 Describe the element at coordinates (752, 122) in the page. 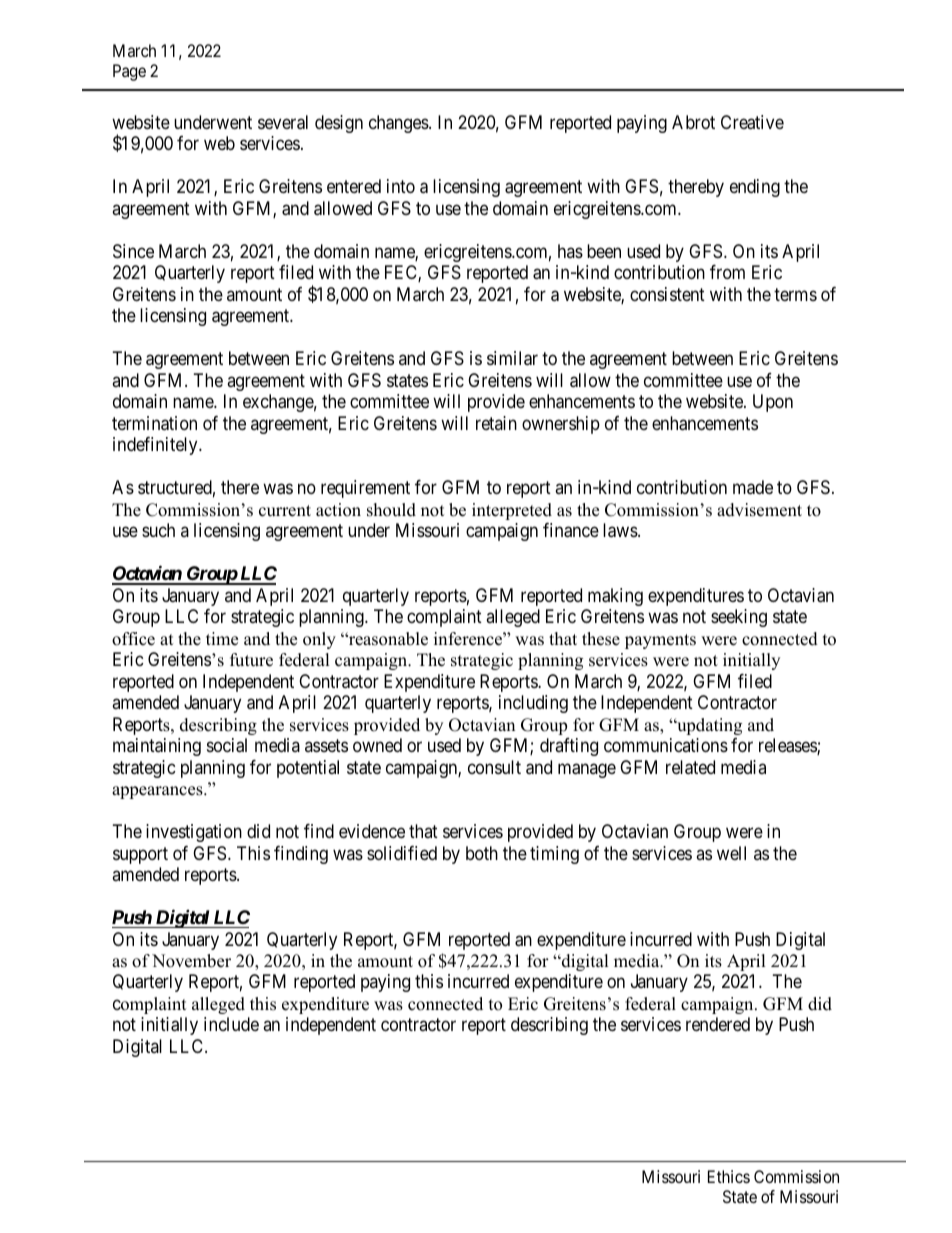

I see `Creative` at that location.
